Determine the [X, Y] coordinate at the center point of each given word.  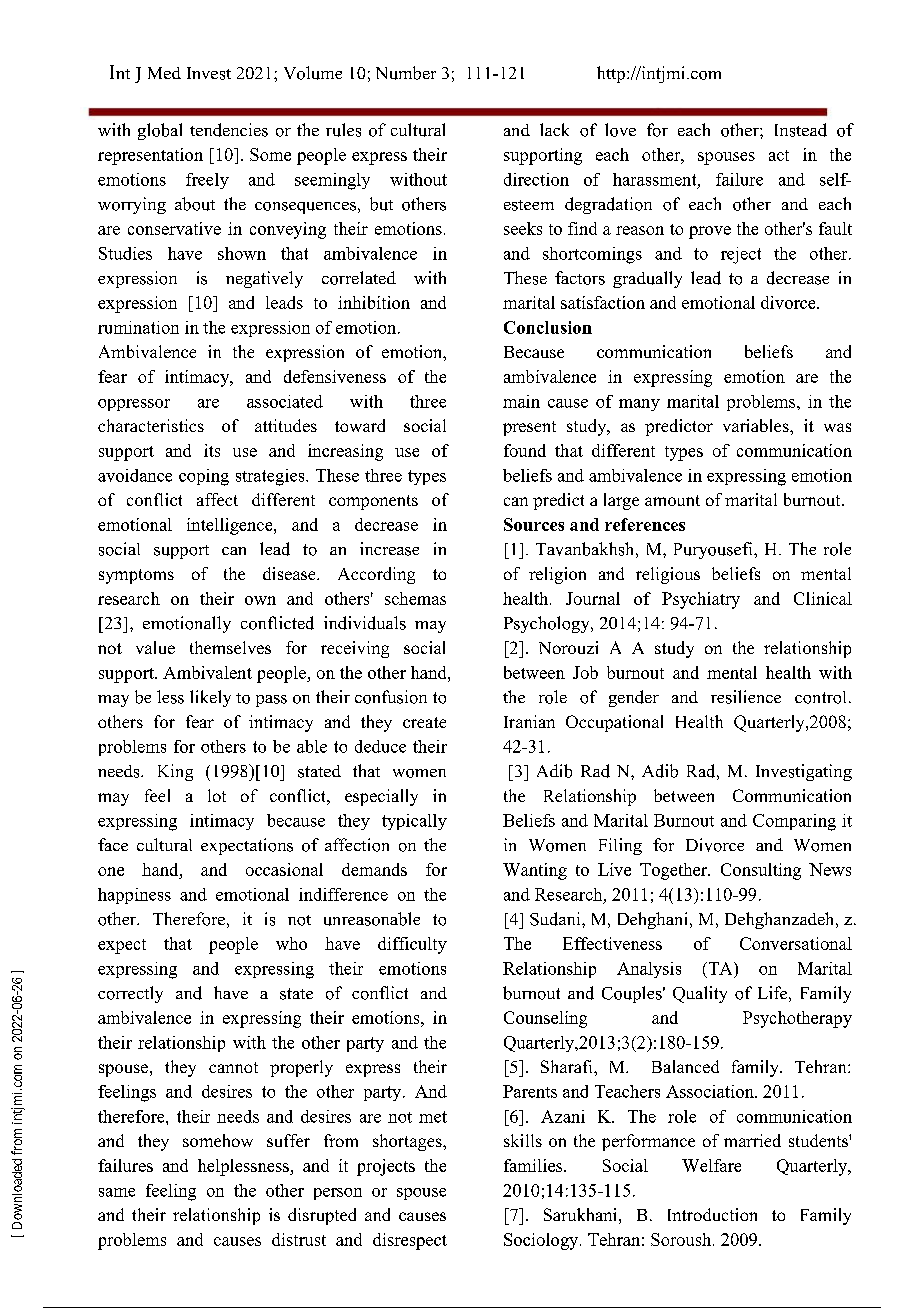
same [117, 1192]
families [534, 1165]
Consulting [761, 871]
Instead [801, 130]
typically [414, 822]
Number [406, 73]
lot [217, 795]
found [525, 450]
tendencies [229, 130]
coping [204, 477]
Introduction [712, 1214]
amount [672, 500]
